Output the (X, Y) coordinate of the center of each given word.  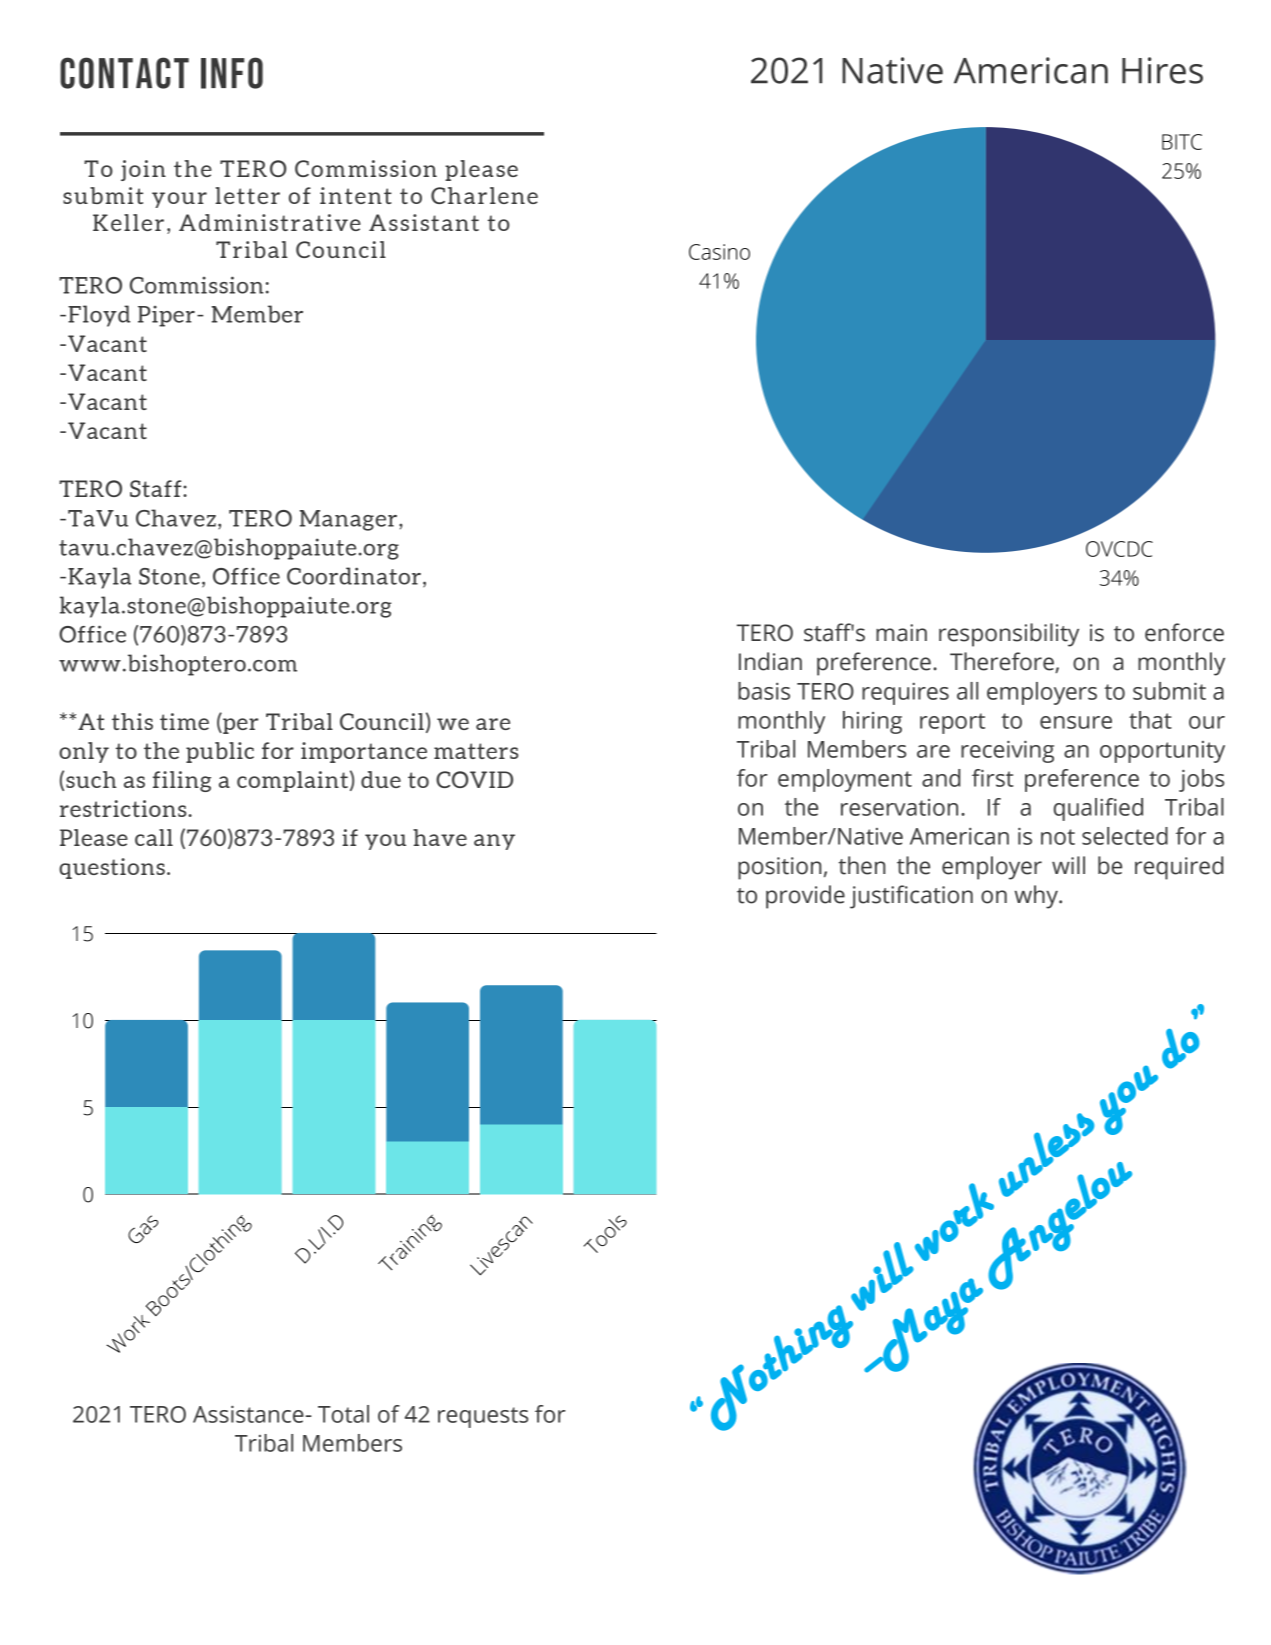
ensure (1076, 722)
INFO (232, 73)
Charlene (484, 195)
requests (483, 1417)
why (1037, 897)
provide (805, 897)
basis (764, 691)
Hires (1162, 70)
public (220, 752)
